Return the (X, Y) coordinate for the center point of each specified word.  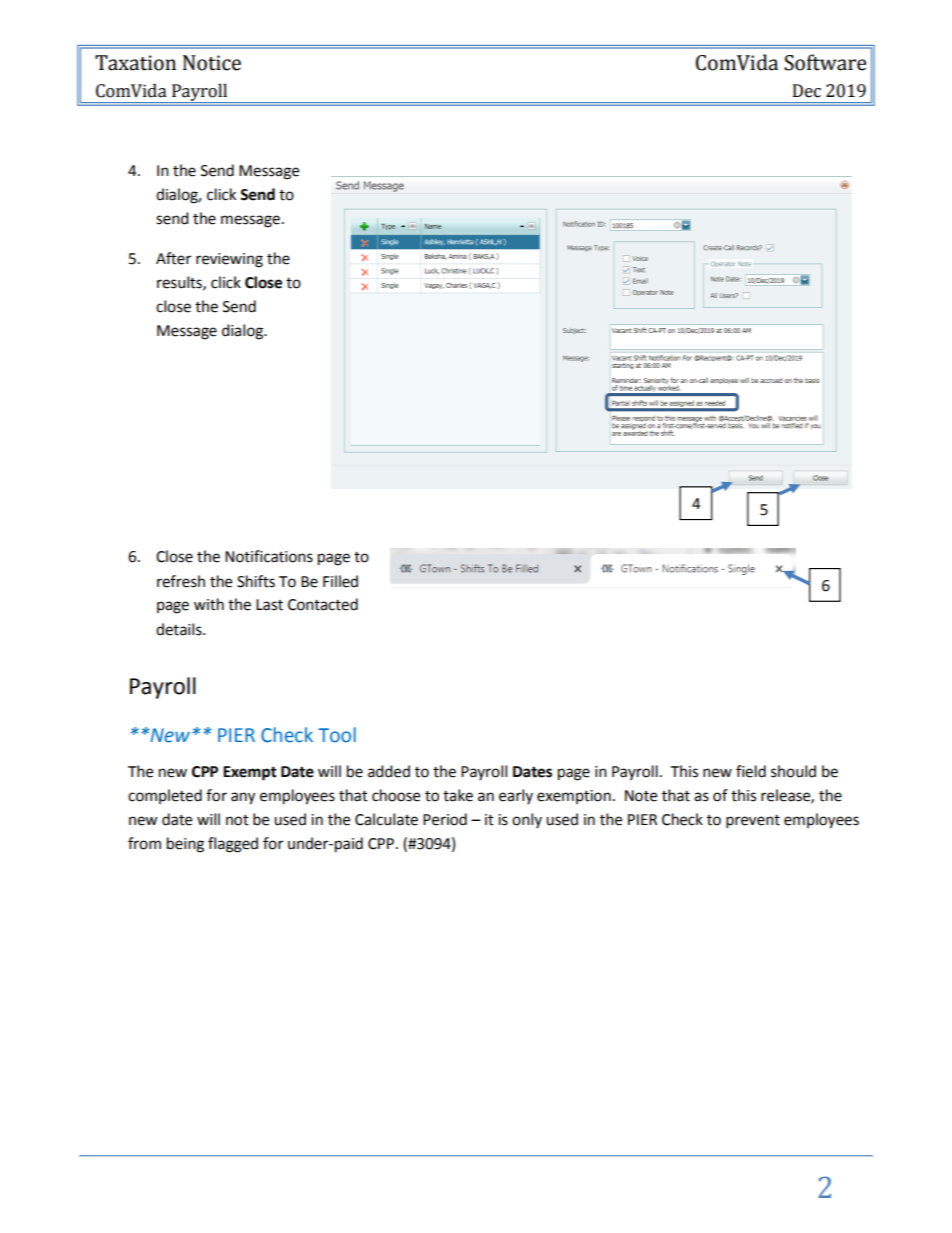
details (180, 629)
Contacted (323, 604)
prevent (753, 822)
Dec (807, 91)
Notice (212, 63)
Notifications (269, 556)
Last (269, 605)
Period (445, 819)
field (751, 771)
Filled (340, 581)
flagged (233, 845)
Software (825, 62)
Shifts (256, 581)
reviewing (229, 260)
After (173, 258)
